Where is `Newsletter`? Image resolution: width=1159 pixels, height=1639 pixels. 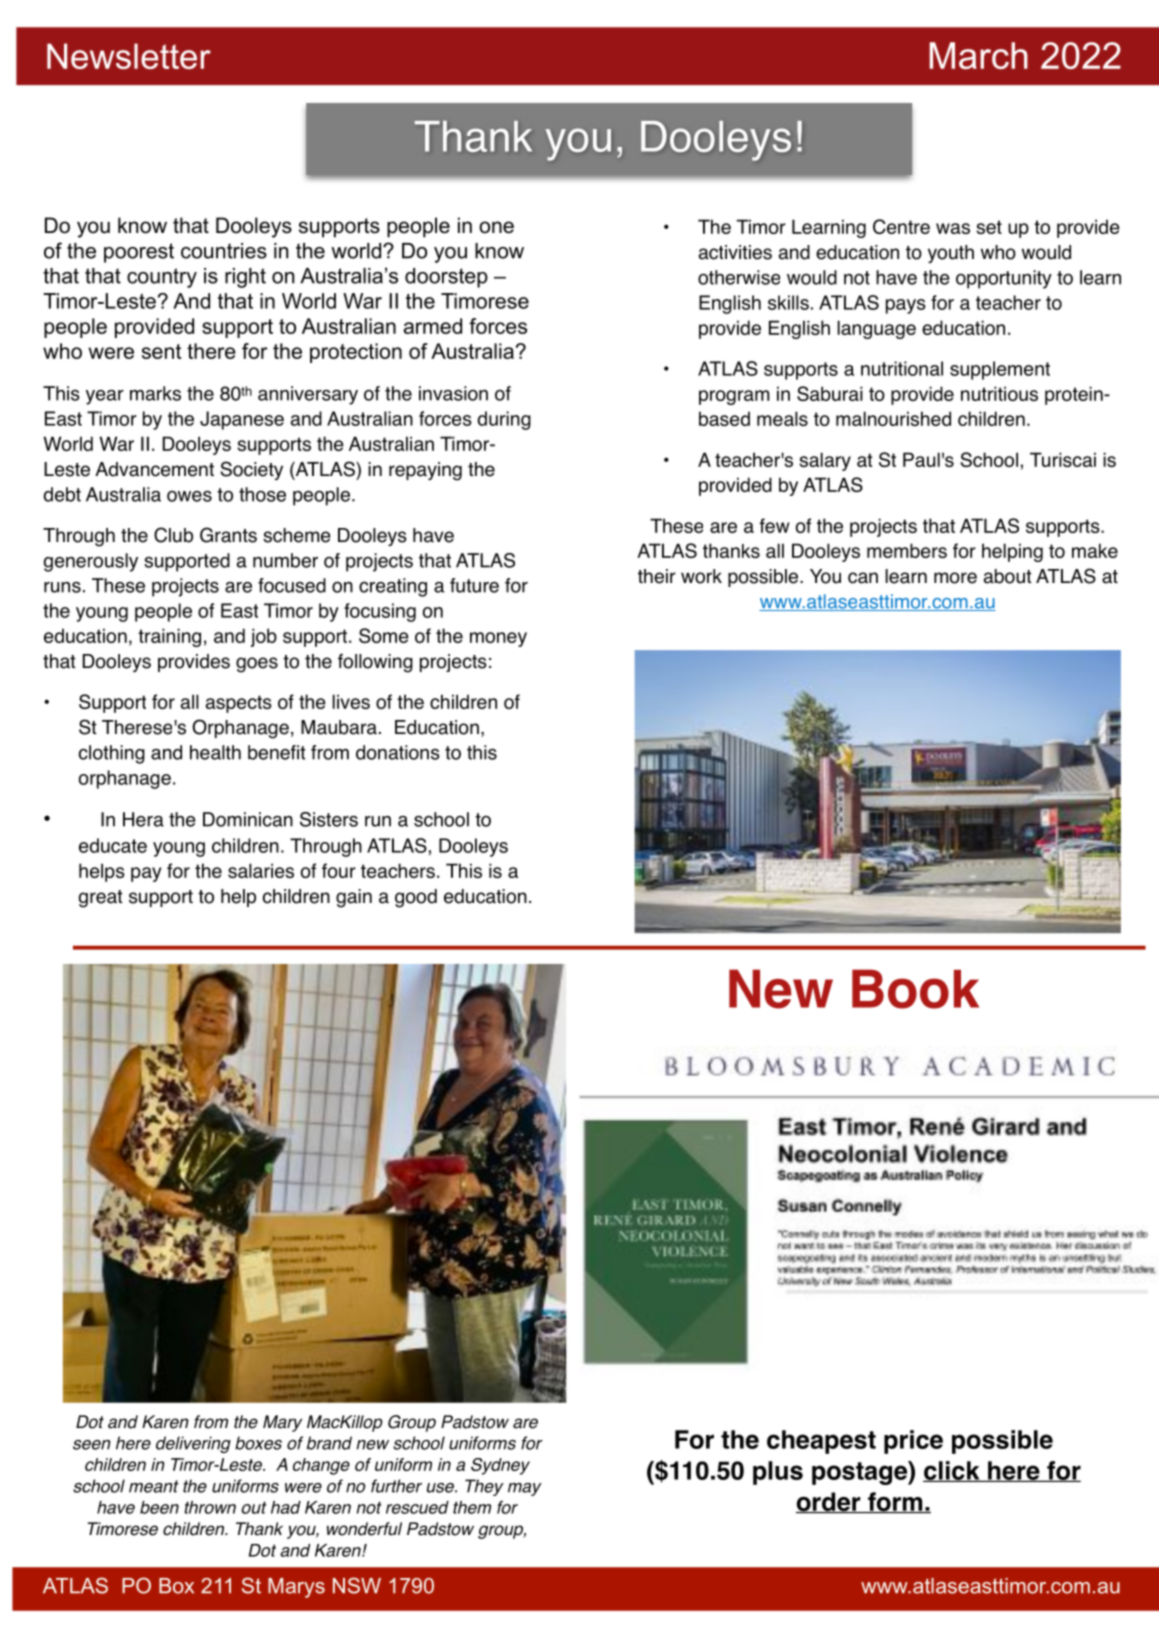
Newsletter is located at coordinates (129, 56).
